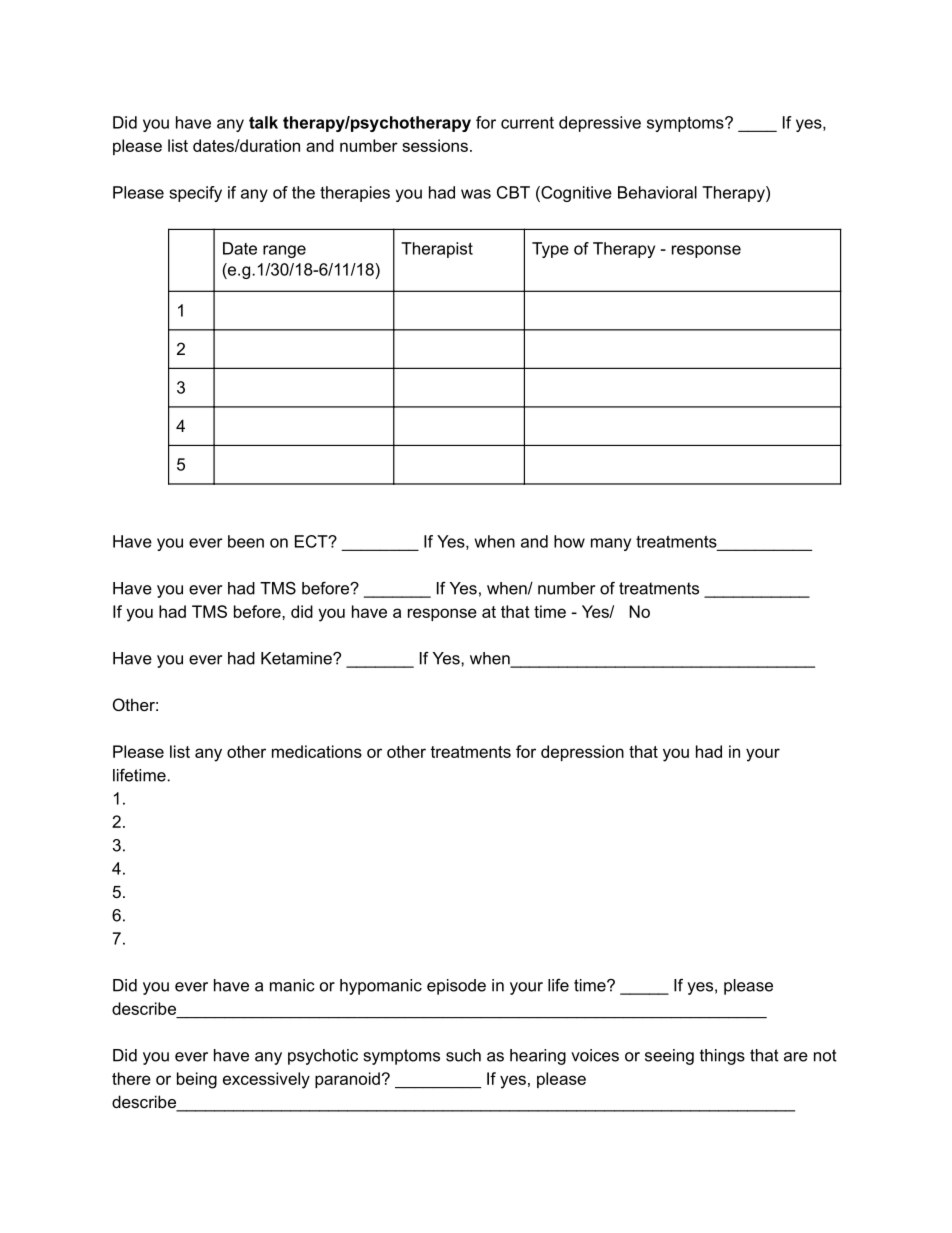  What do you see at coordinates (246, 541) in the image?
I see `been` at bounding box center [246, 541].
